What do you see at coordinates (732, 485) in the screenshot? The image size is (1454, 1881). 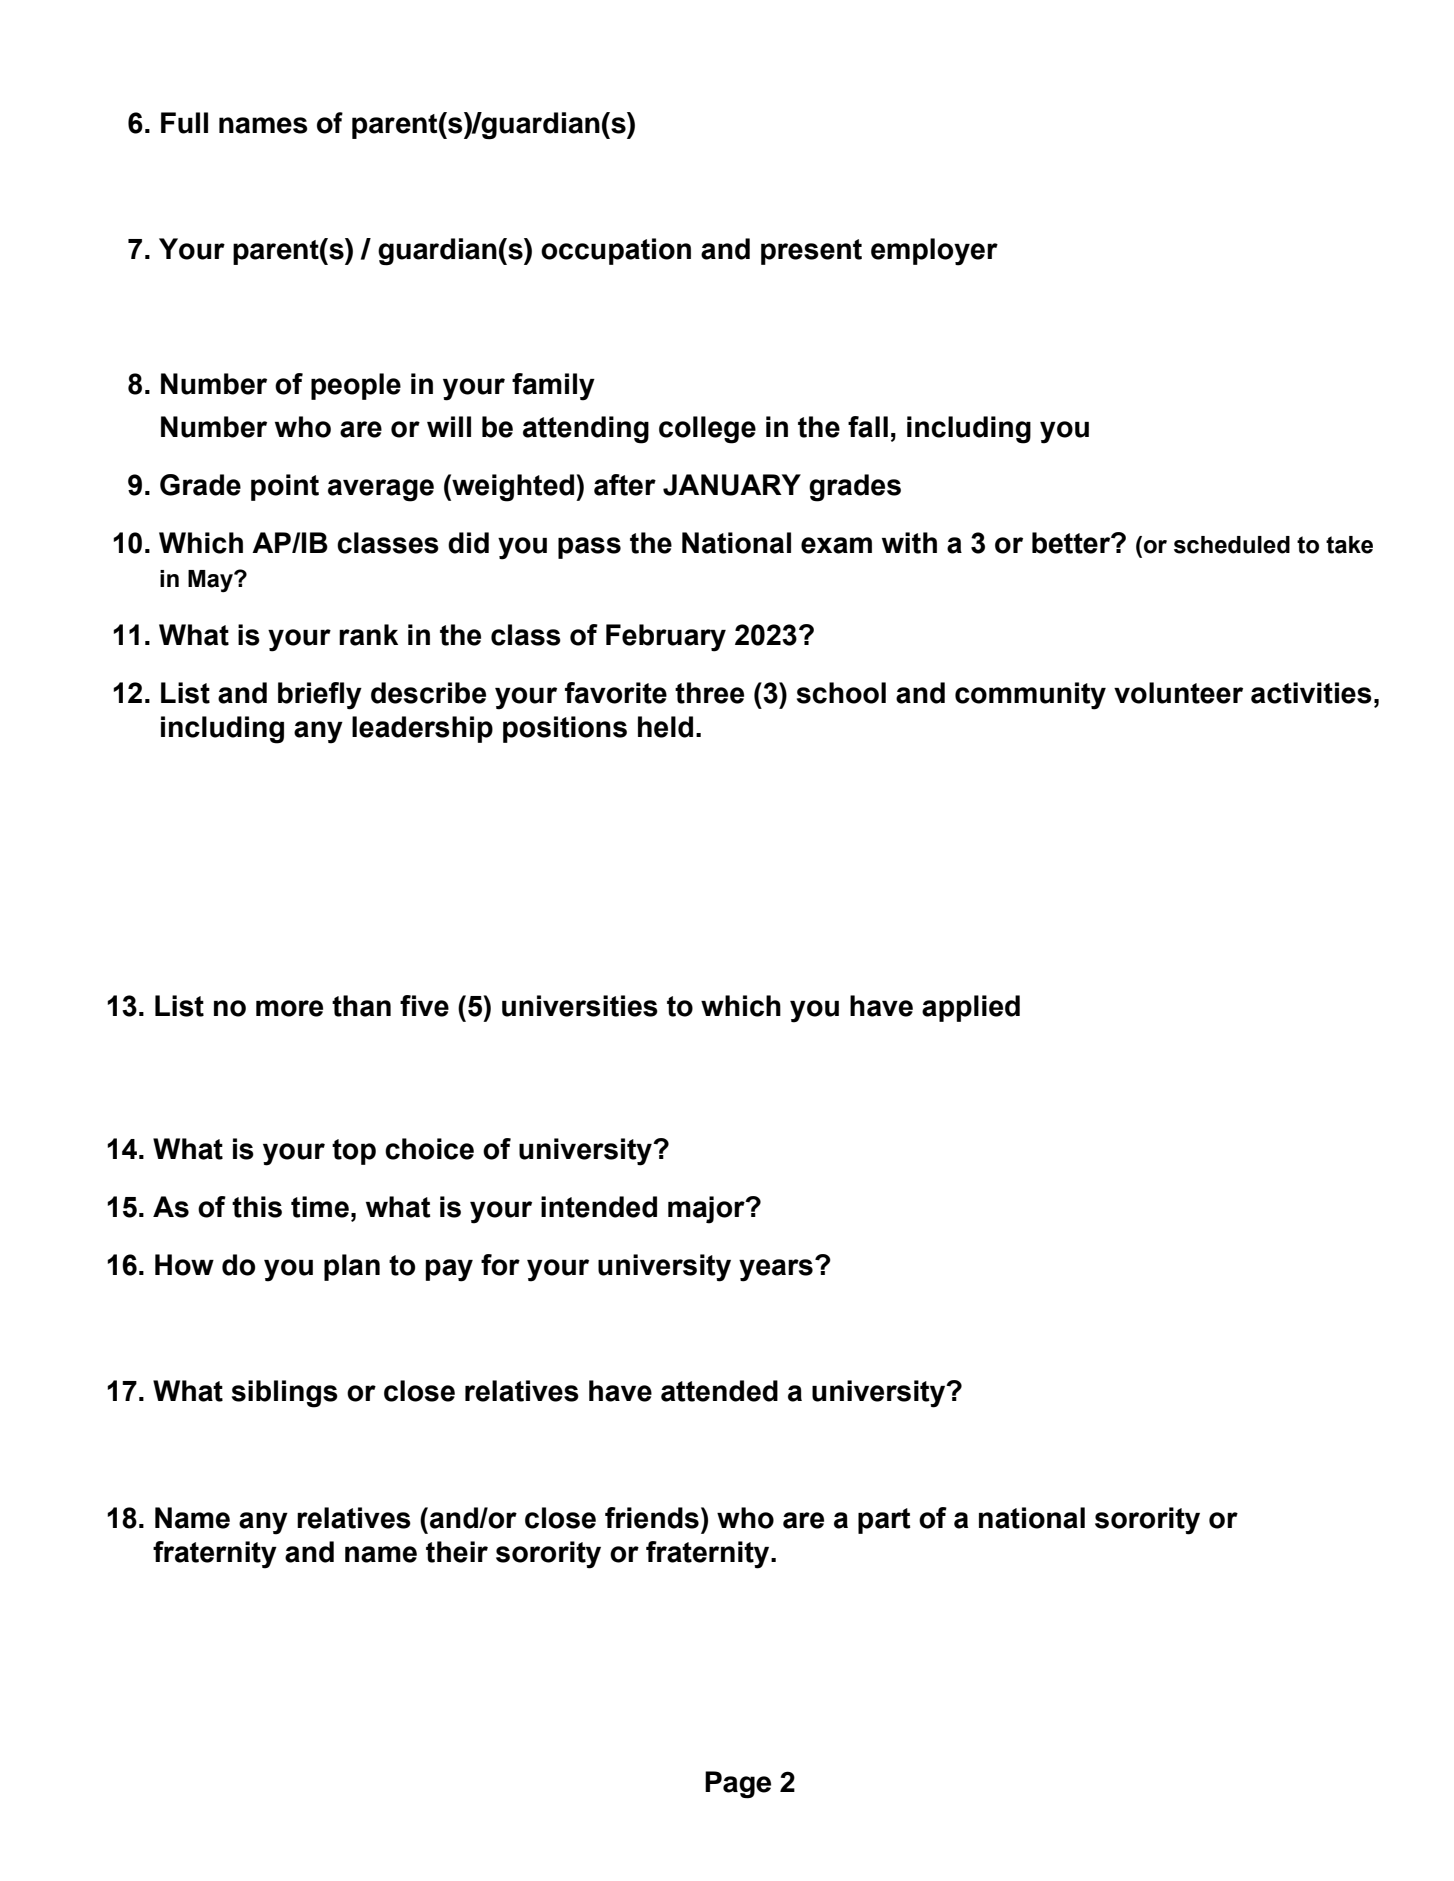 I see `JANUARY` at bounding box center [732, 485].
